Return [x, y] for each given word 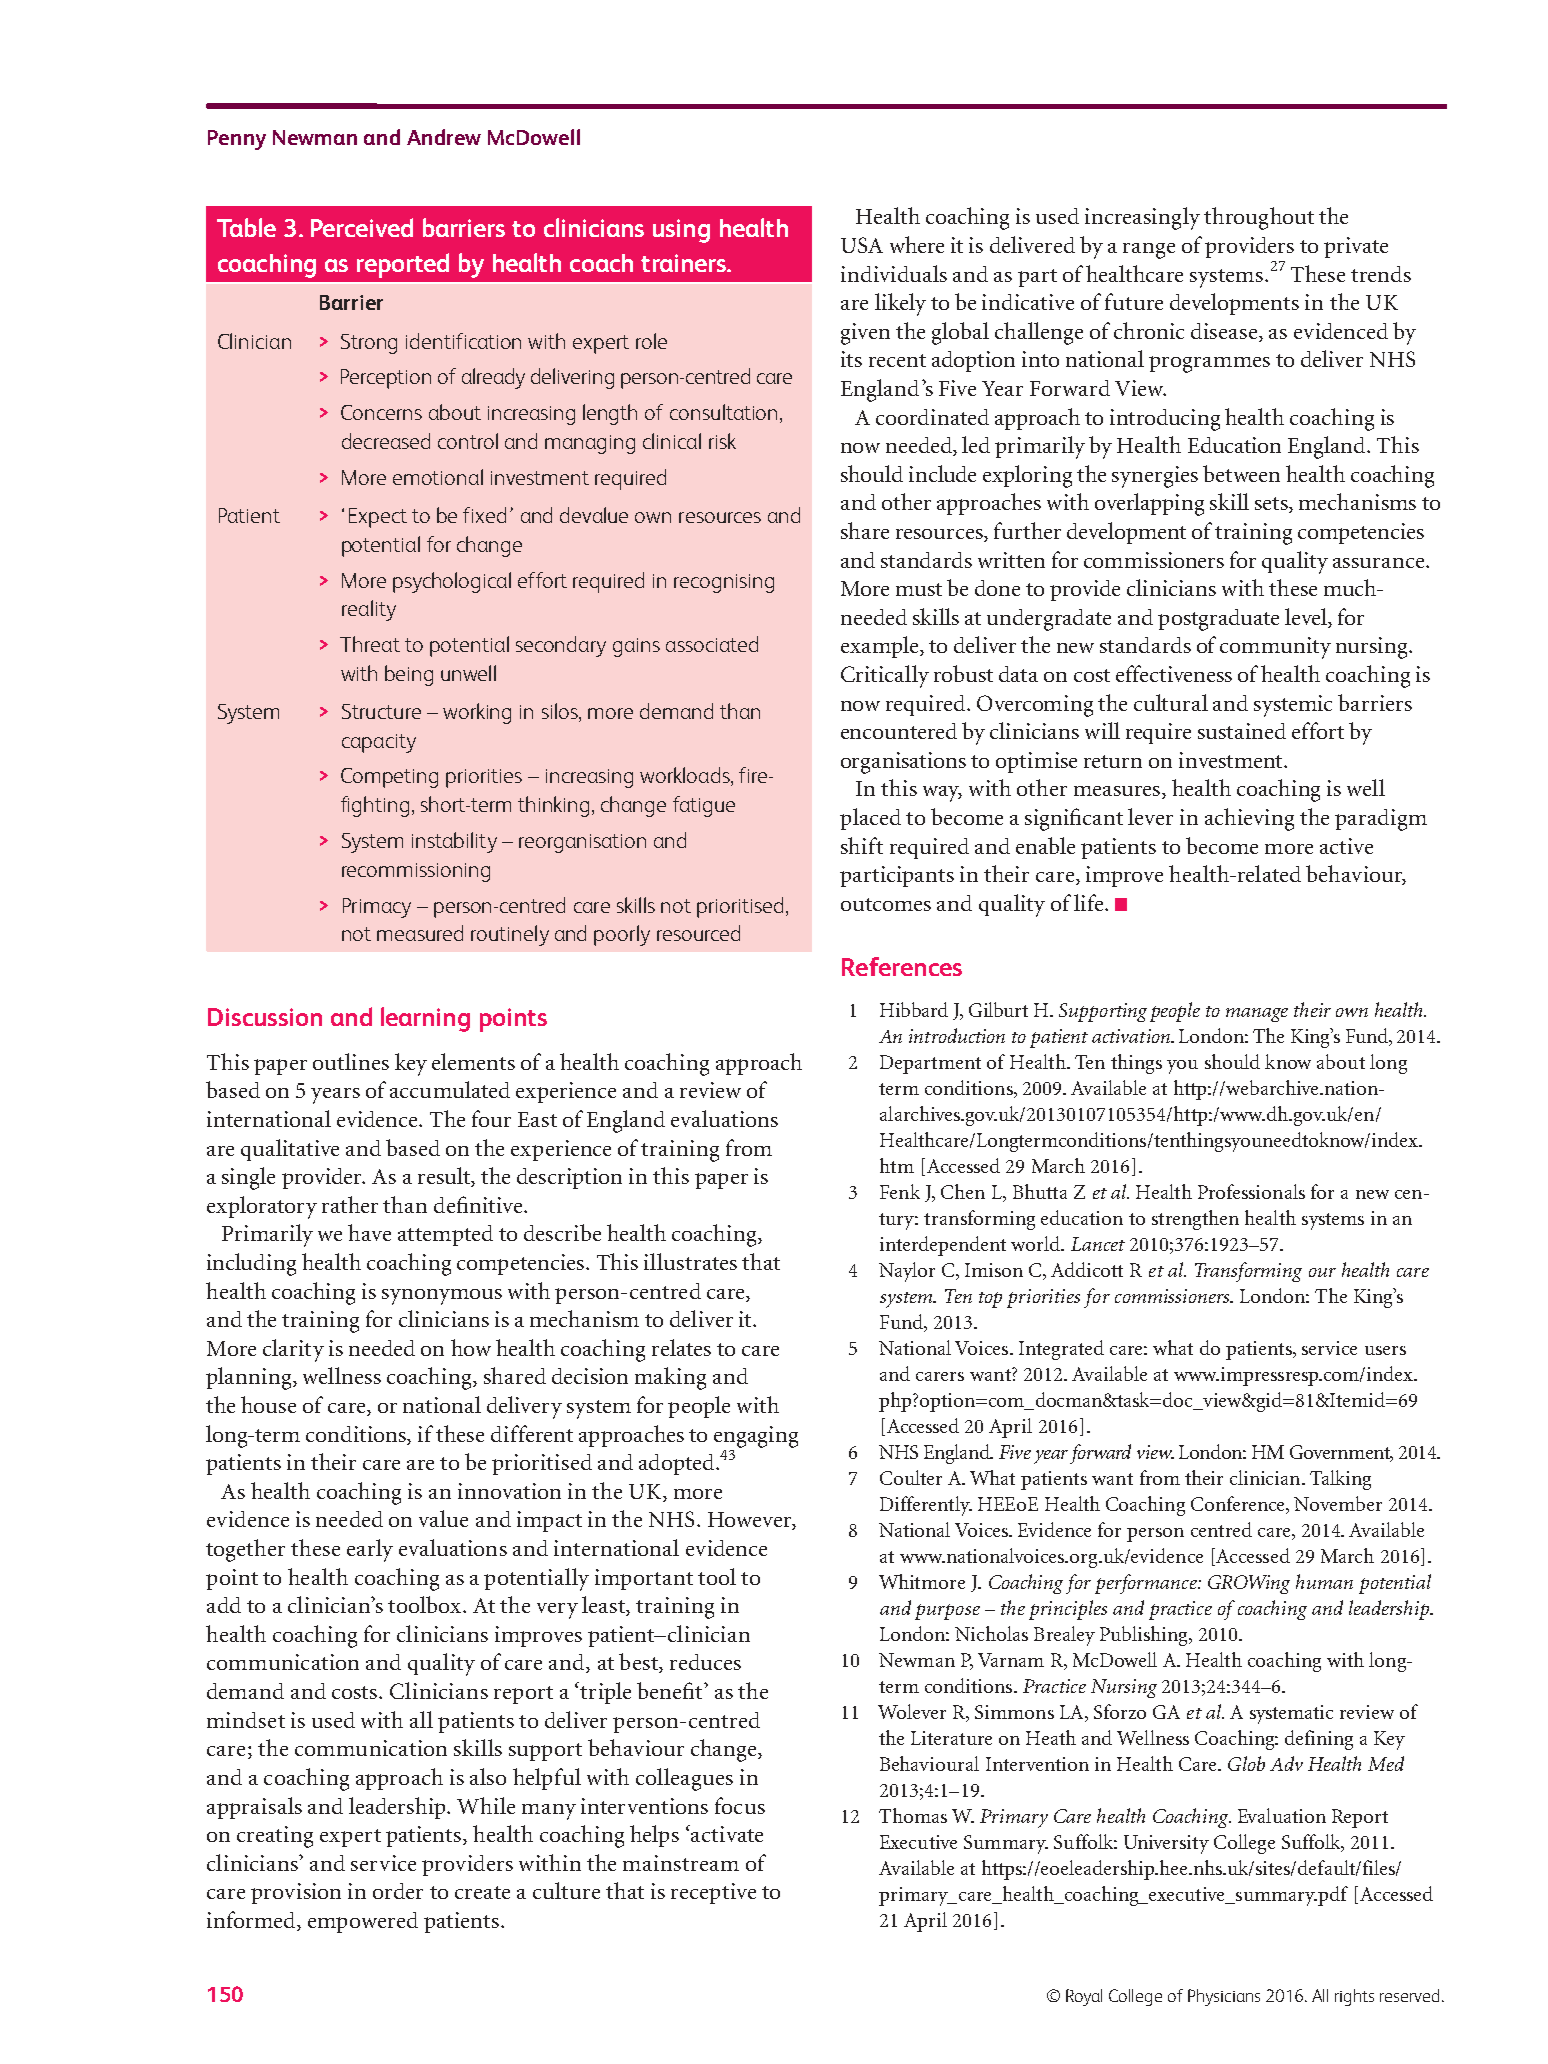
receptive [713, 1893]
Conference [1239, 1505]
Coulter [911, 1477]
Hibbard [914, 1009]
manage [1257, 1015]
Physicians [1224, 1997]
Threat [370, 644]
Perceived [362, 227]
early [370, 1550]
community [1275, 648]
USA [862, 245]
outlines [351, 1061]
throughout [1259, 218]
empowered [363, 1922]
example [881, 647]
